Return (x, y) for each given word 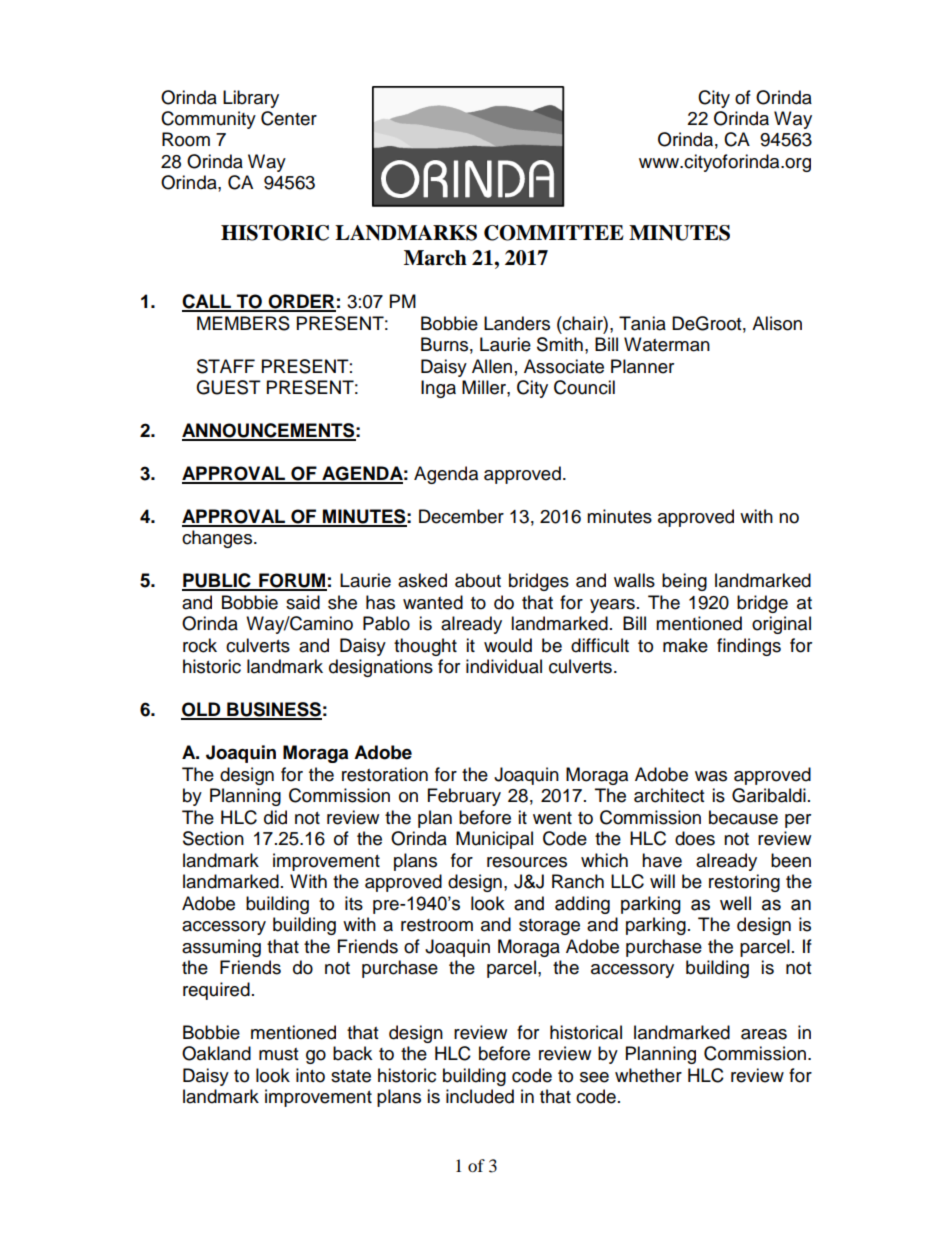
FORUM (292, 581)
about (478, 580)
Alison (777, 323)
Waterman (667, 344)
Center (289, 118)
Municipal (494, 840)
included (480, 1096)
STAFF (226, 366)
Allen (492, 366)
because (743, 817)
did (275, 817)
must (278, 1054)
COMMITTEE (554, 233)
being (684, 582)
